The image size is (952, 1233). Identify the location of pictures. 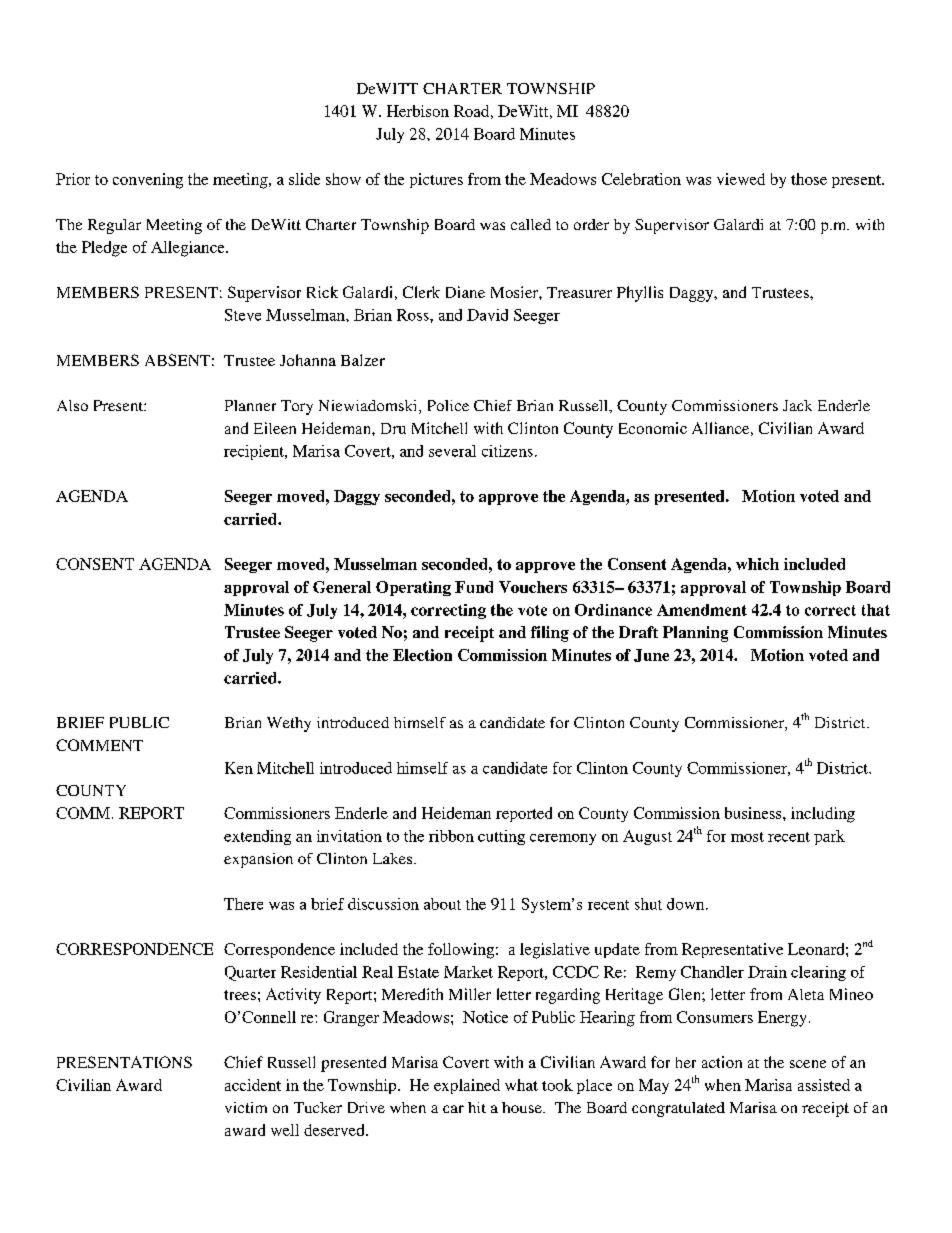
(436, 180).
